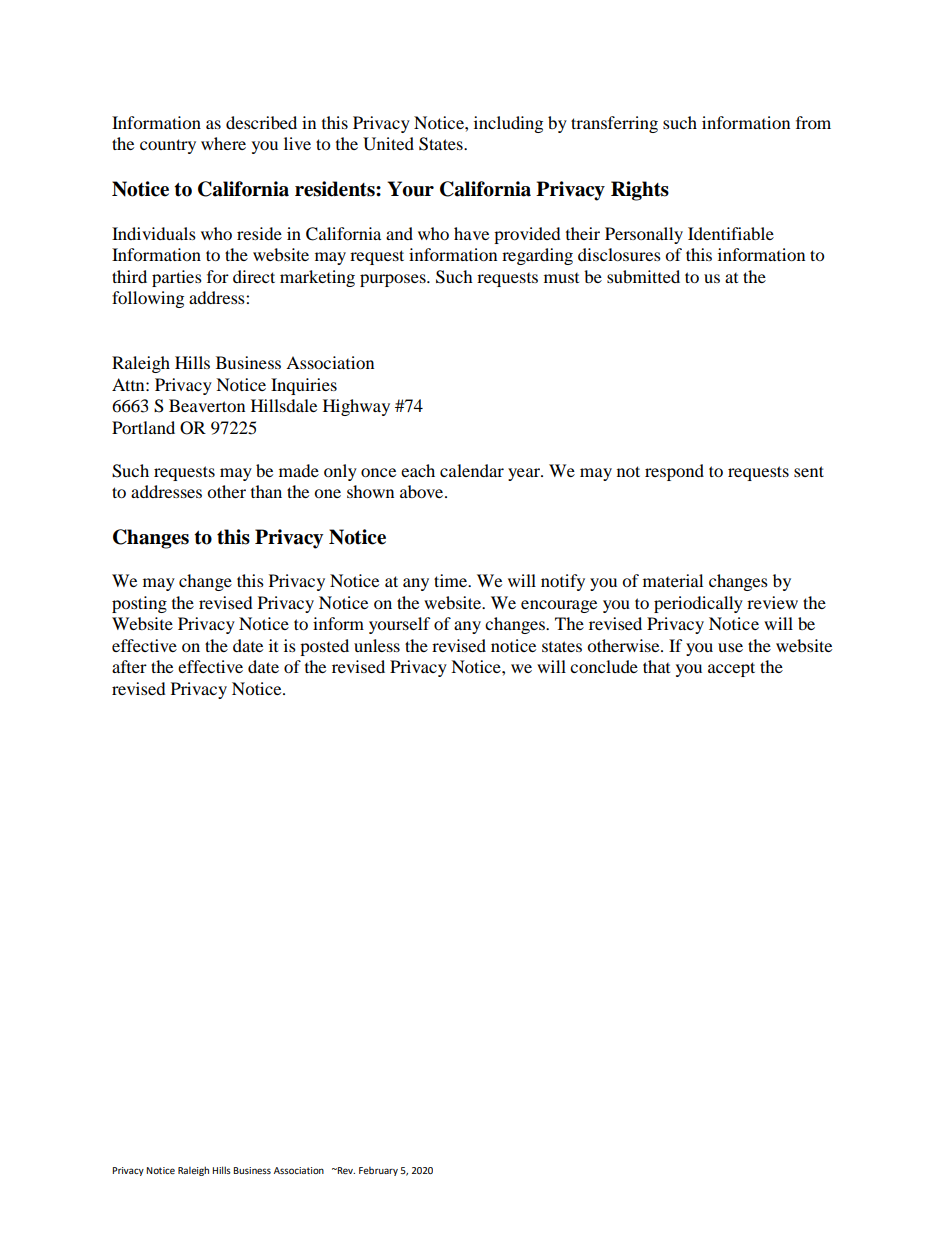 This page has width=952, height=1233. What do you see at coordinates (730, 647) in the page?
I see `use` at bounding box center [730, 647].
